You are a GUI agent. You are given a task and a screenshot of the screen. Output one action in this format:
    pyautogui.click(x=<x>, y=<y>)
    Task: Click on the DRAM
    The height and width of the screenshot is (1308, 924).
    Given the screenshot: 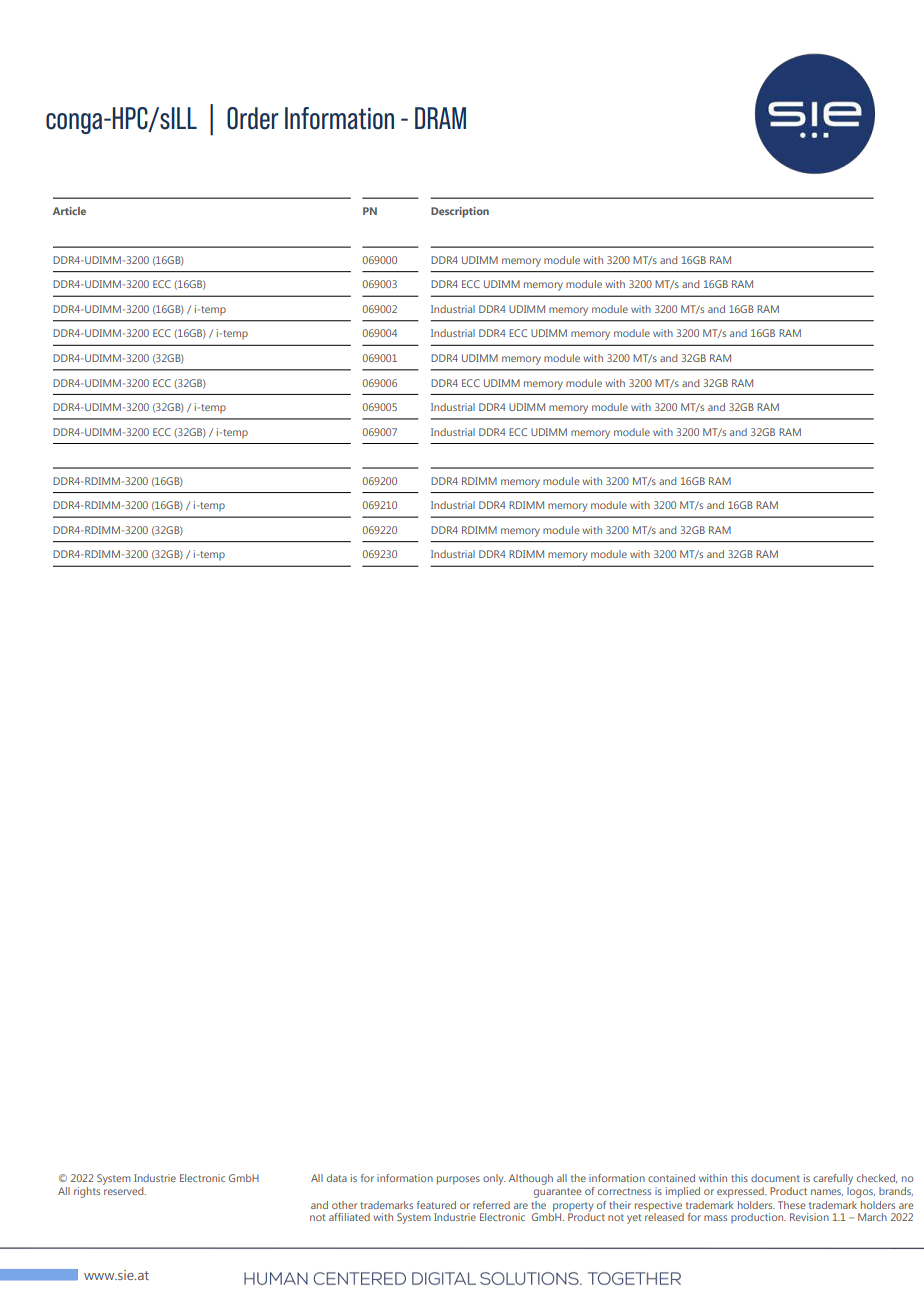 What is the action you would take?
    pyautogui.click(x=440, y=118)
